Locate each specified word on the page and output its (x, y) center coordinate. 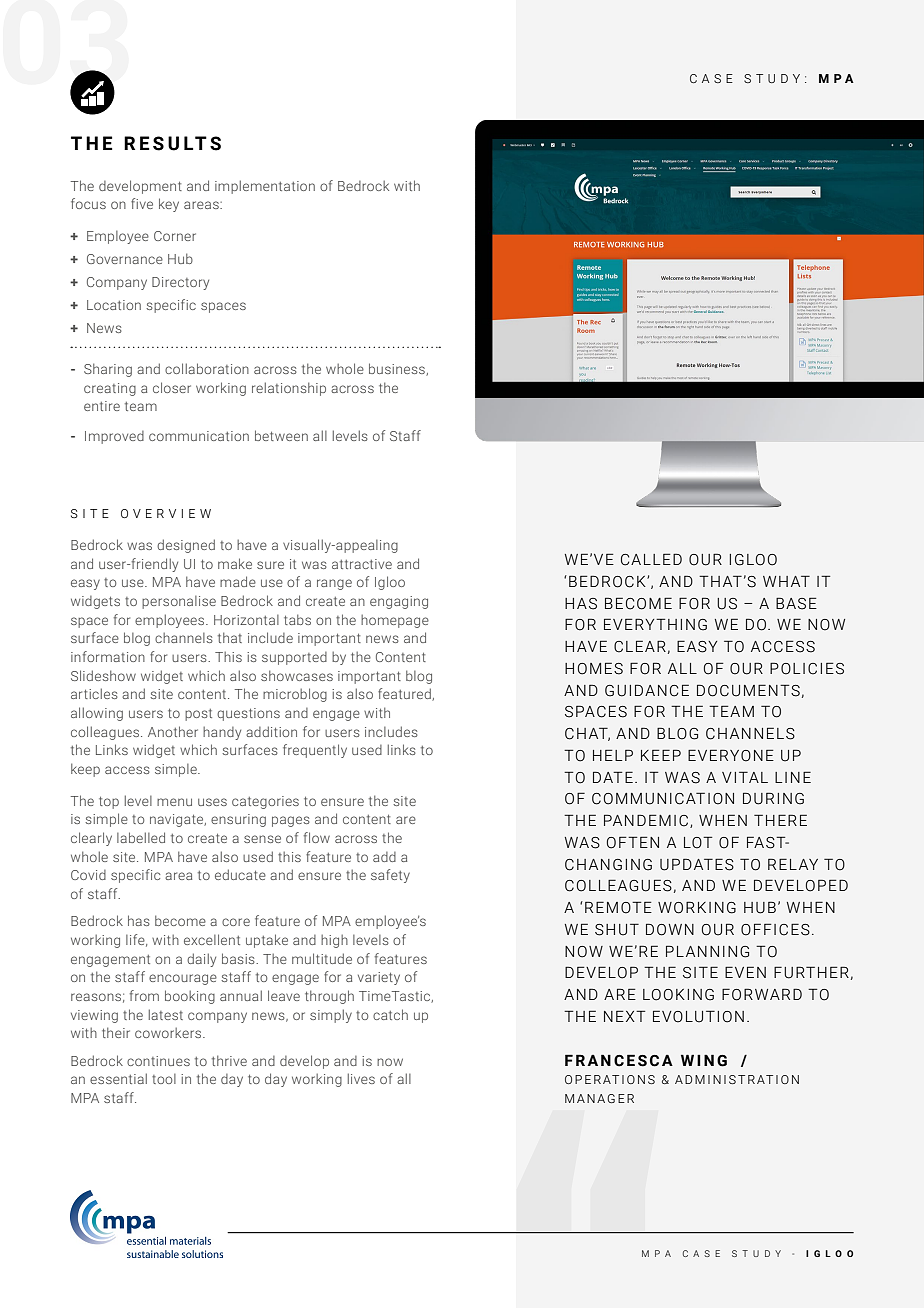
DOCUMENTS (748, 690)
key (169, 205)
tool (164, 1079)
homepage (395, 621)
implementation (265, 187)
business (398, 369)
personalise (179, 602)
